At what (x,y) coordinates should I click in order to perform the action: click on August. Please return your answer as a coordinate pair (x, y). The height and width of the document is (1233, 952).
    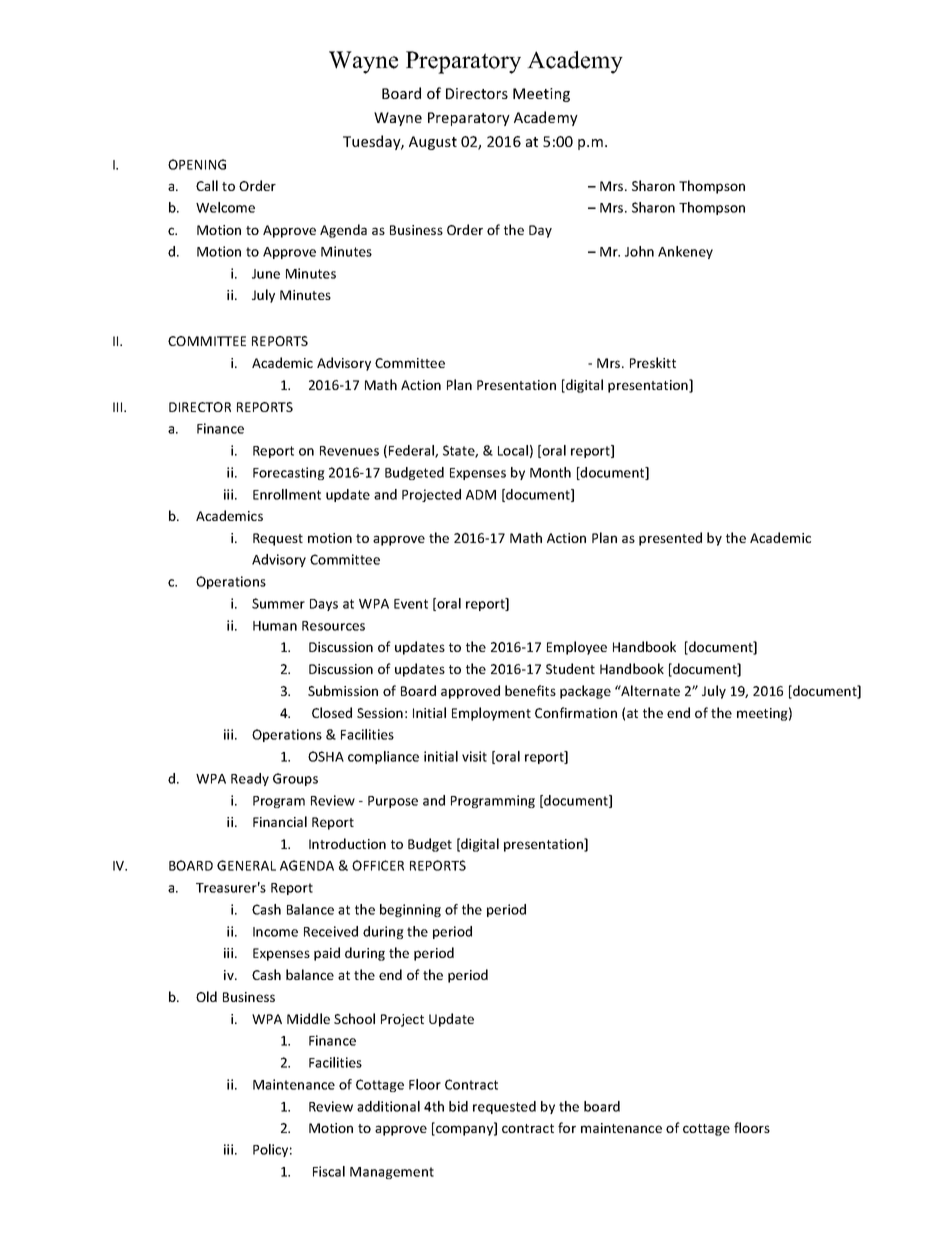
    Looking at the image, I should click on (433, 143).
